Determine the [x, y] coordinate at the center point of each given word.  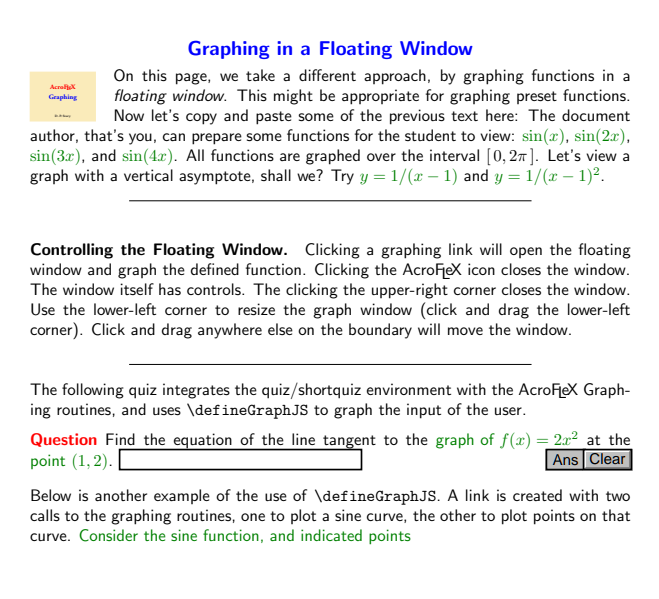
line [303, 439]
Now [129, 115]
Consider [108, 535]
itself [137, 289]
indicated [331, 535]
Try [342, 177]
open [526, 252]
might [293, 97]
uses [167, 411]
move [465, 331]
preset [537, 97]
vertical [148, 175]
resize [256, 309]
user [509, 411]
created [537, 495]
